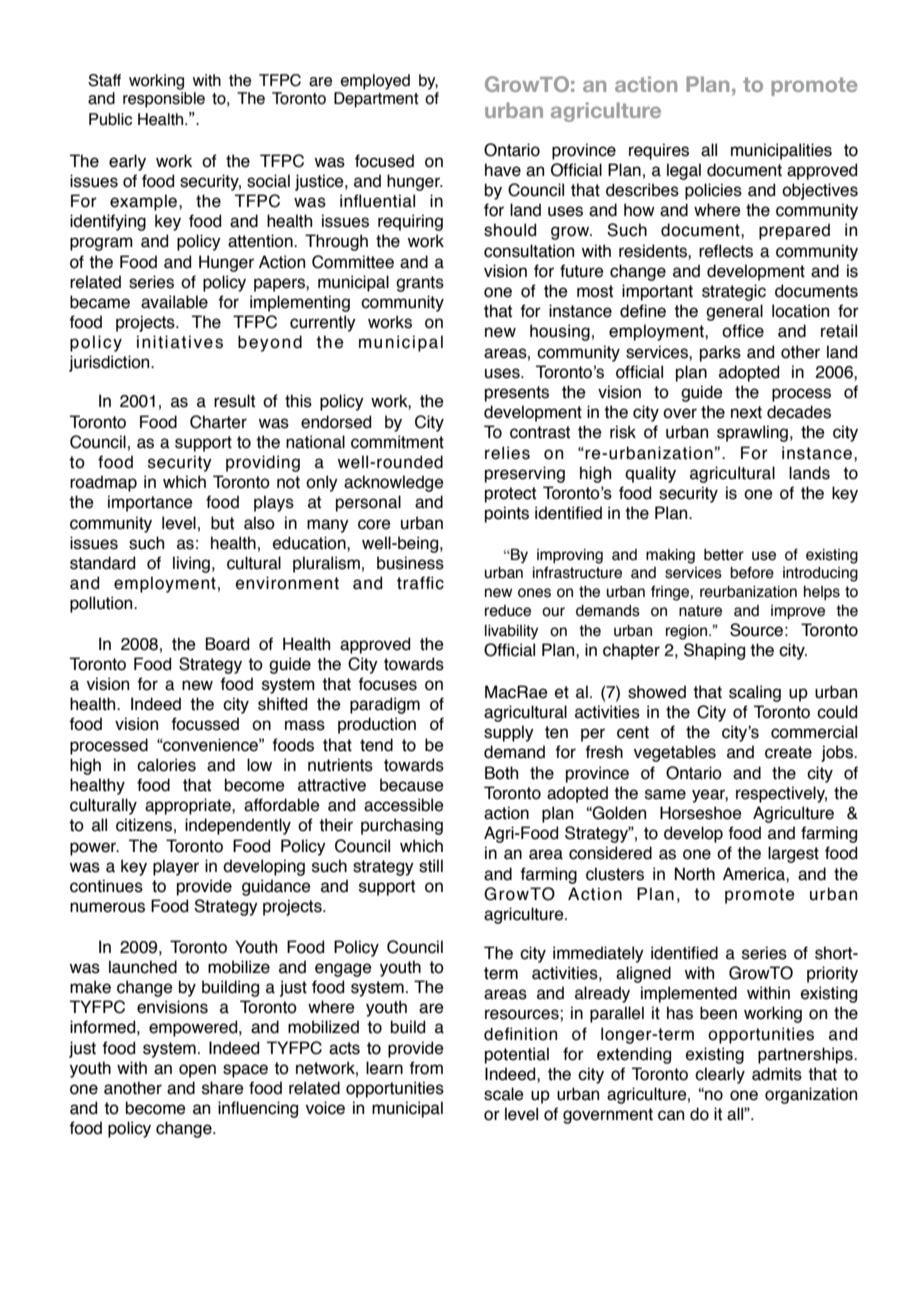 This image has width=924, height=1308. Describe the element at coordinates (504, 1094) in the image. I see `scale` at that location.
